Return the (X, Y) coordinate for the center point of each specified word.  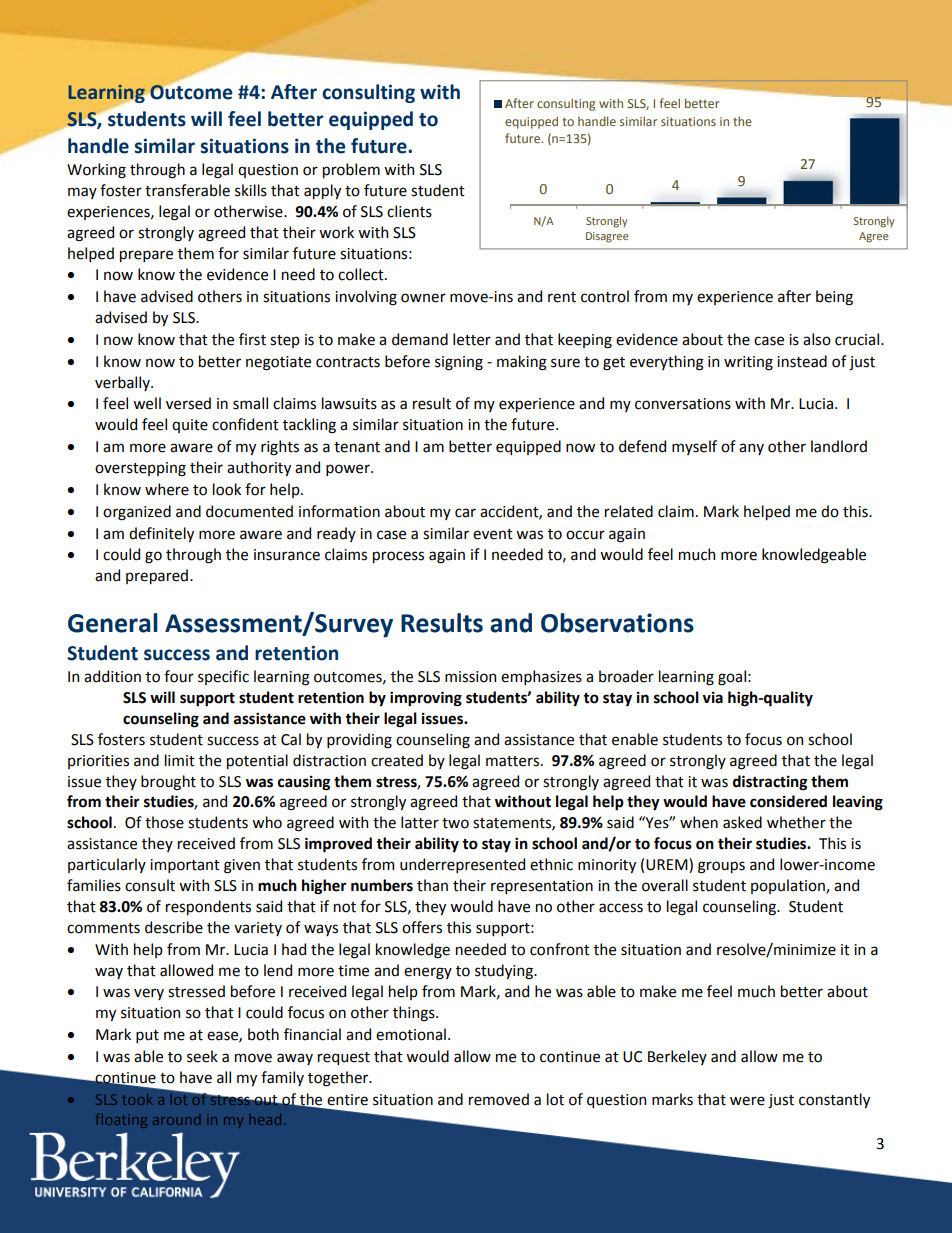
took (137, 1099)
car (465, 513)
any (751, 449)
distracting (770, 783)
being (834, 298)
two (455, 823)
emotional (411, 1034)
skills (251, 190)
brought (168, 783)
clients (409, 211)
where (167, 489)
